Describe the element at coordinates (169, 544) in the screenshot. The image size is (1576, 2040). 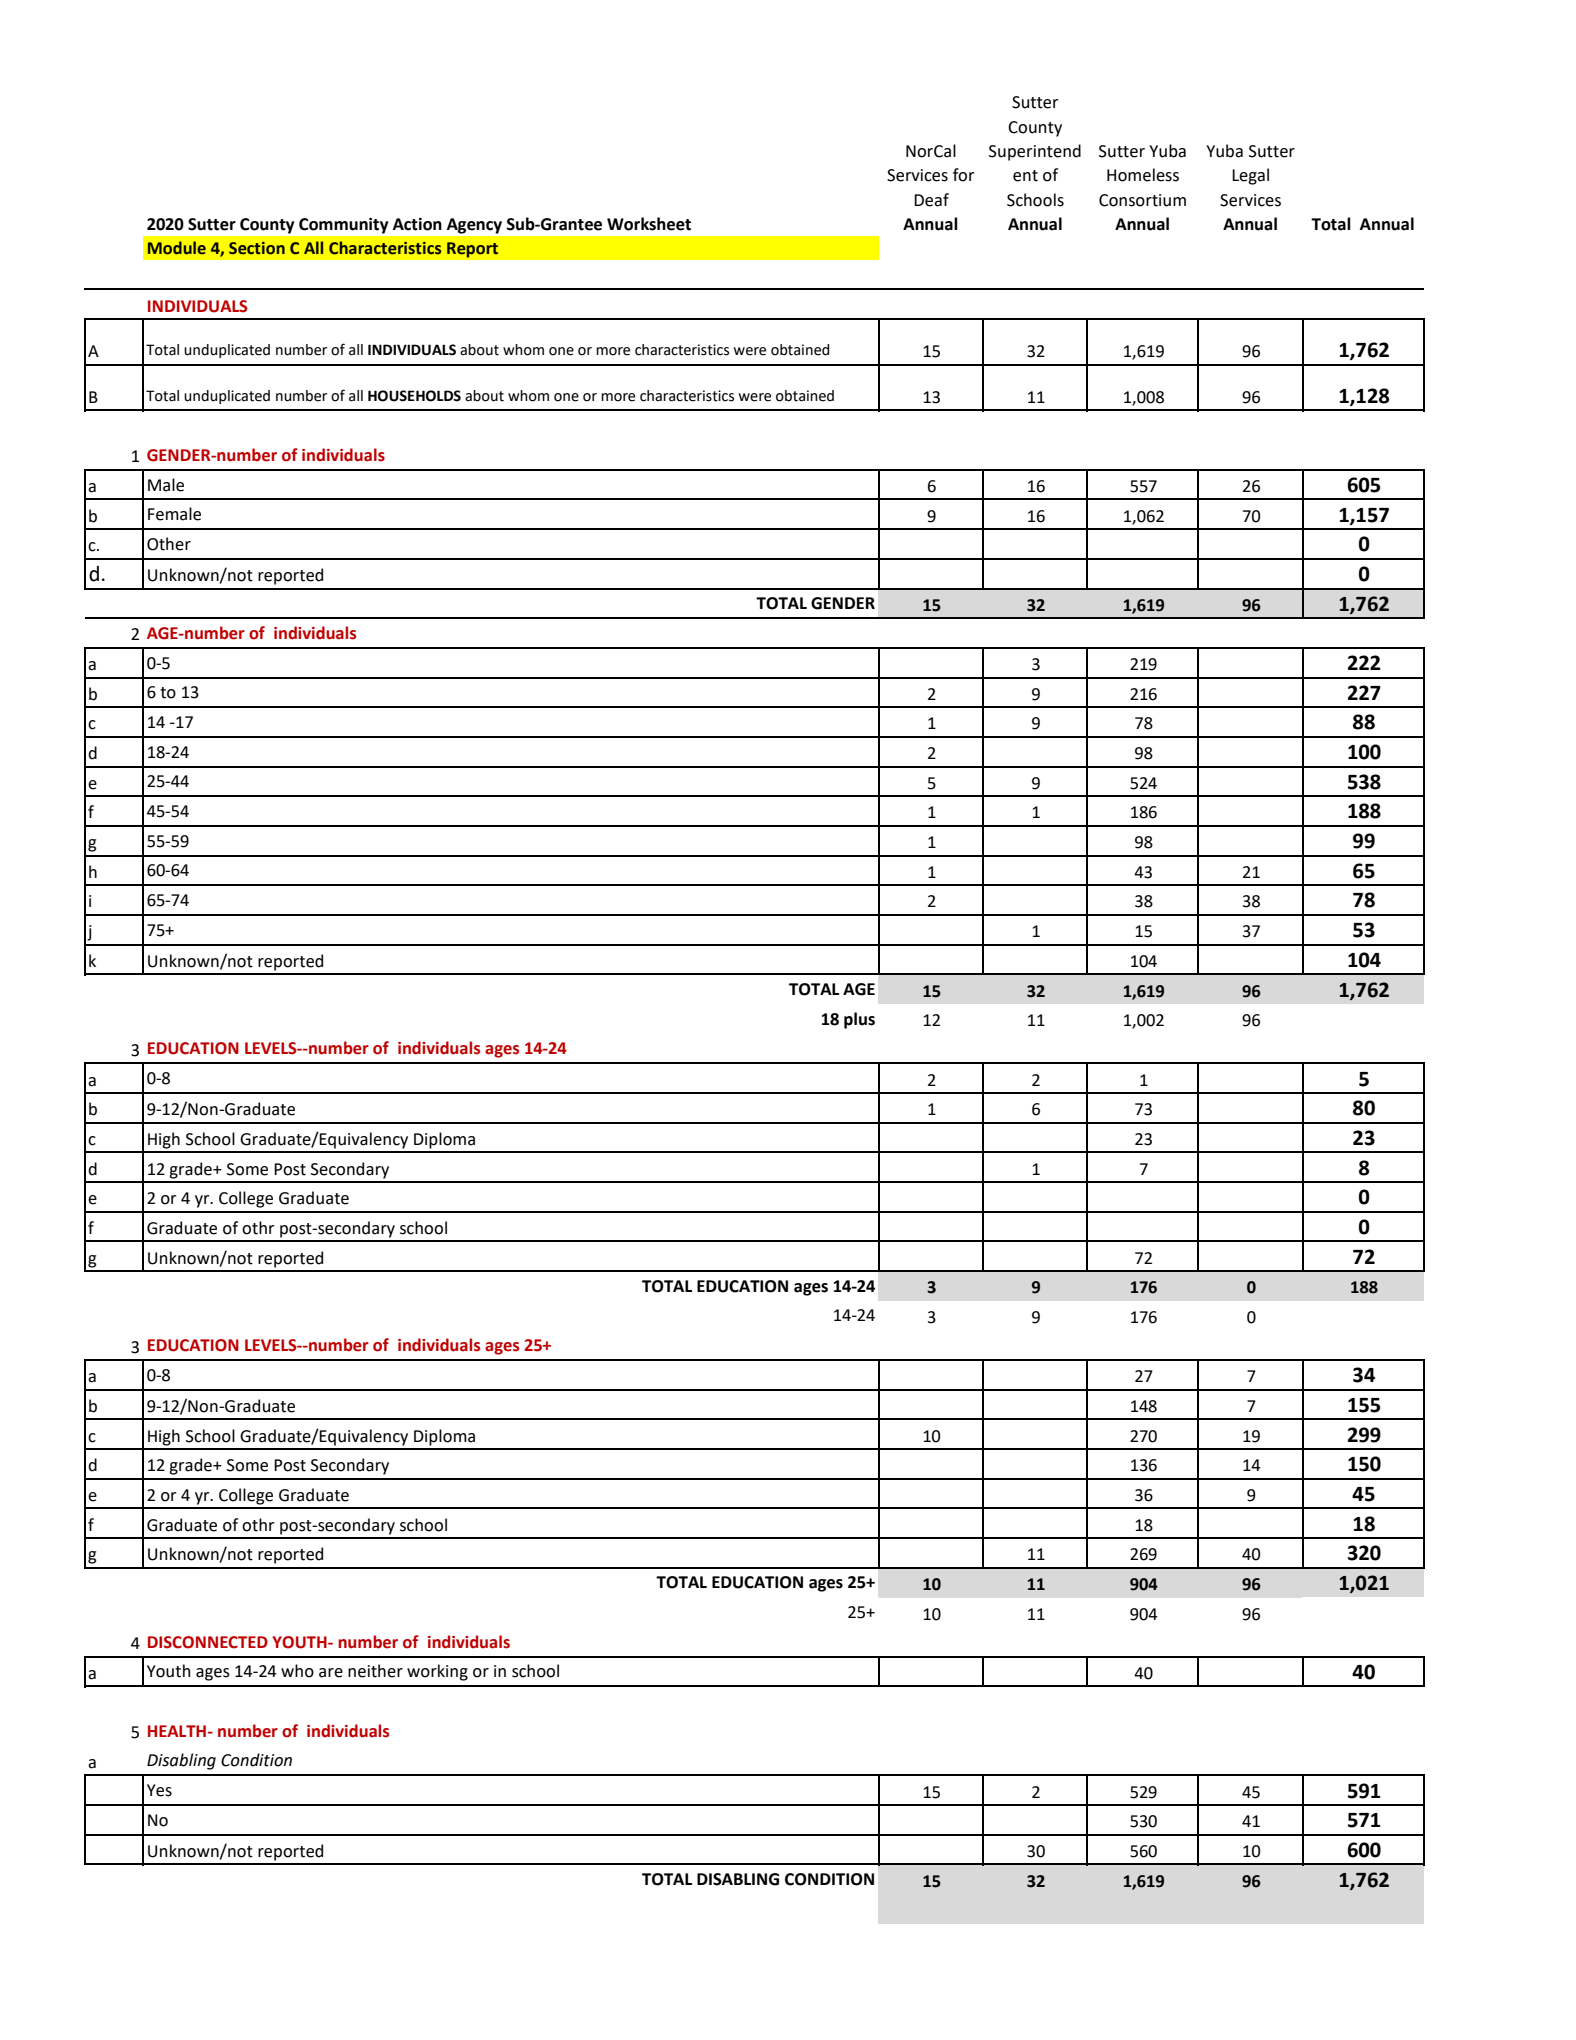
I see `Other` at that location.
